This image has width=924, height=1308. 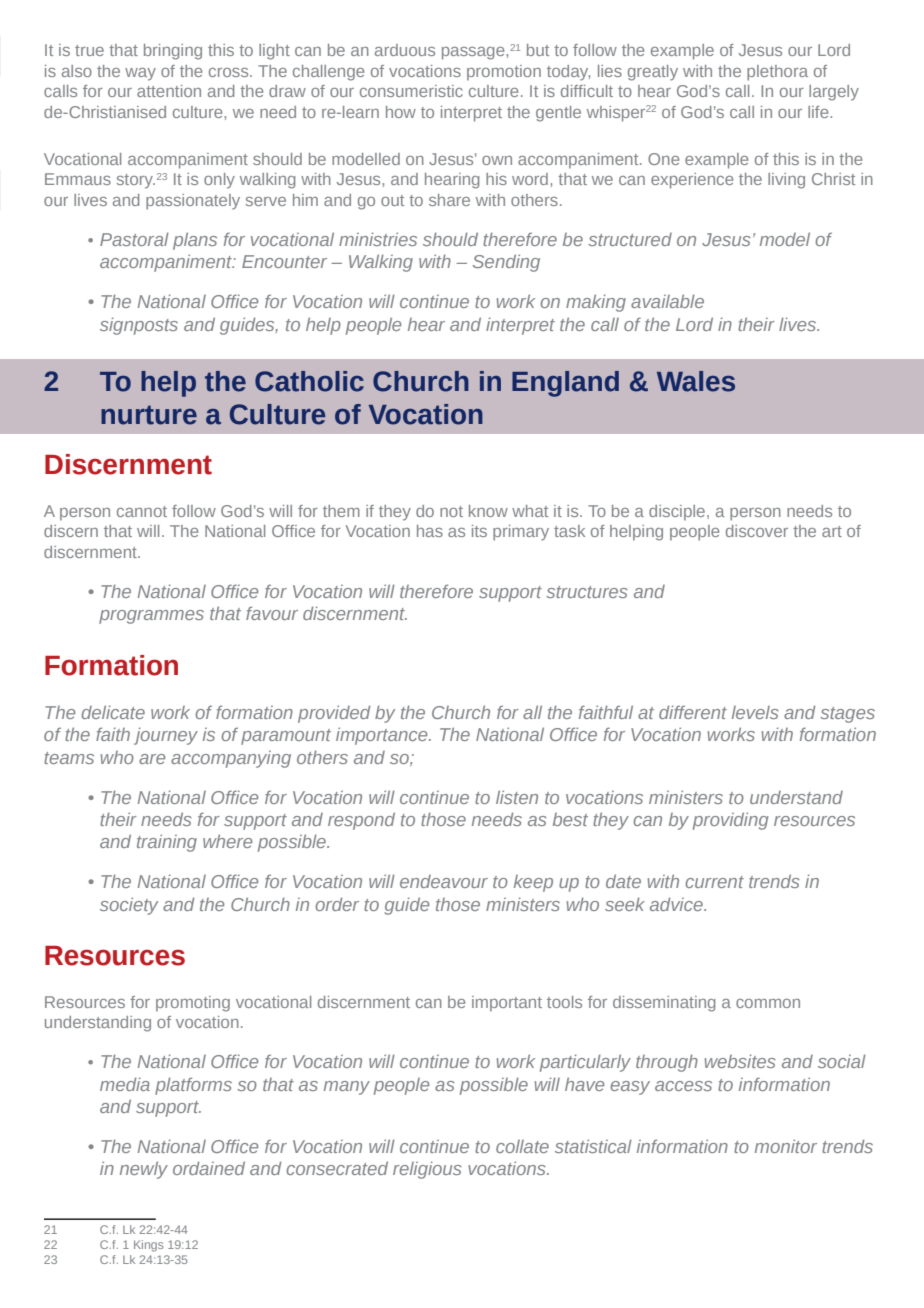 I want to click on know, so click(x=488, y=511).
